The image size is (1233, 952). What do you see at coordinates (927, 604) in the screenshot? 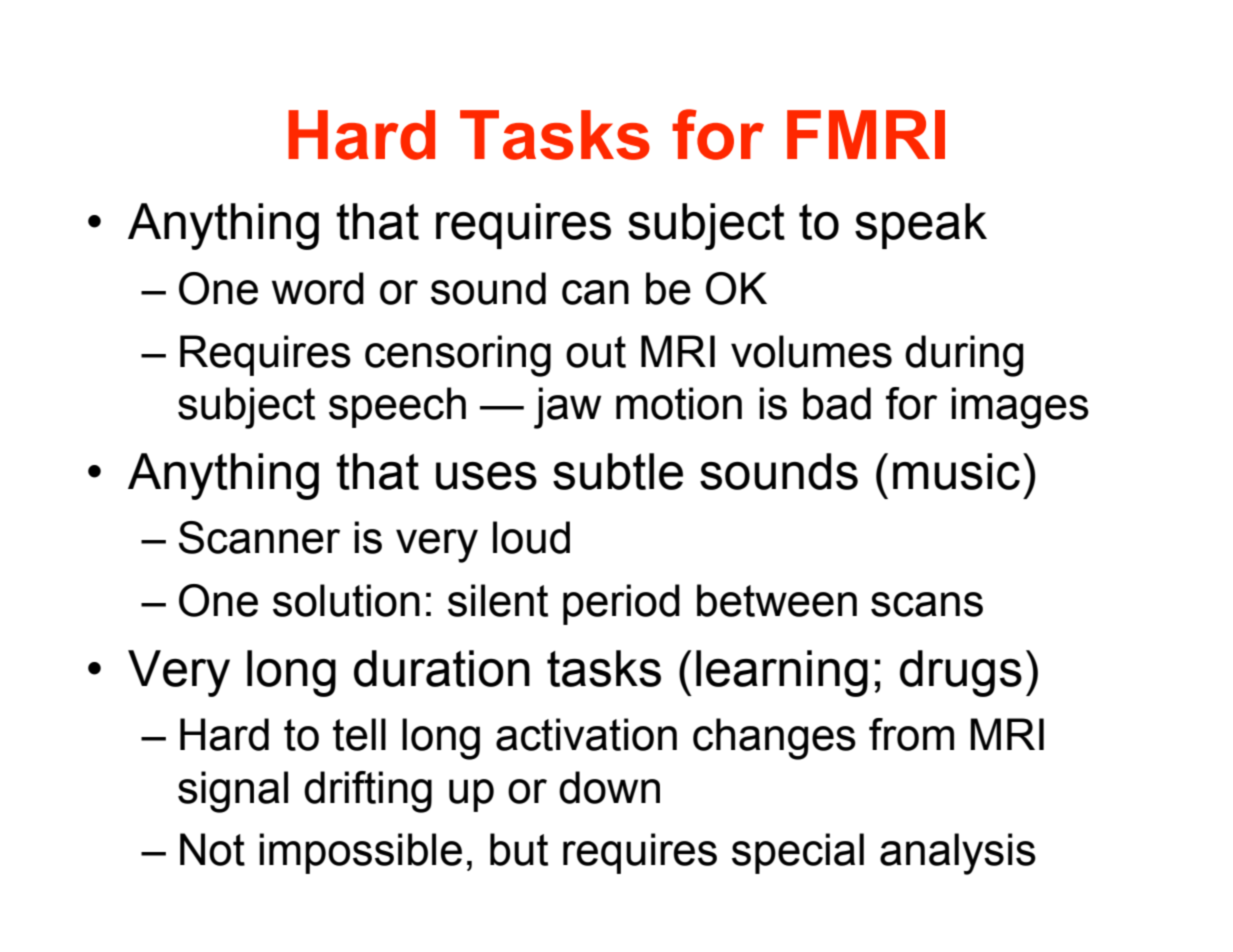
I see `scans` at bounding box center [927, 604].
